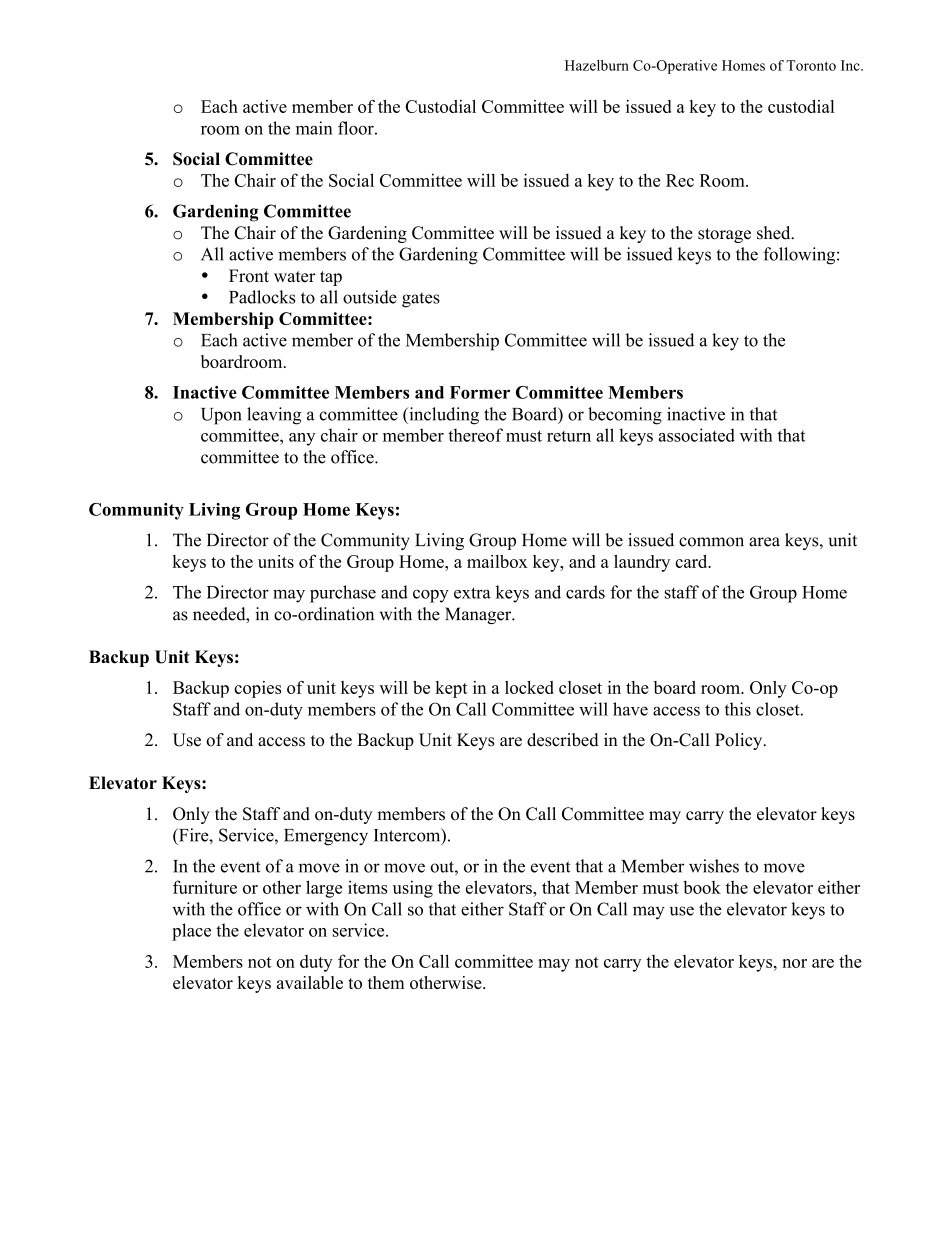  I want to click on gates, so click(421, 300).
